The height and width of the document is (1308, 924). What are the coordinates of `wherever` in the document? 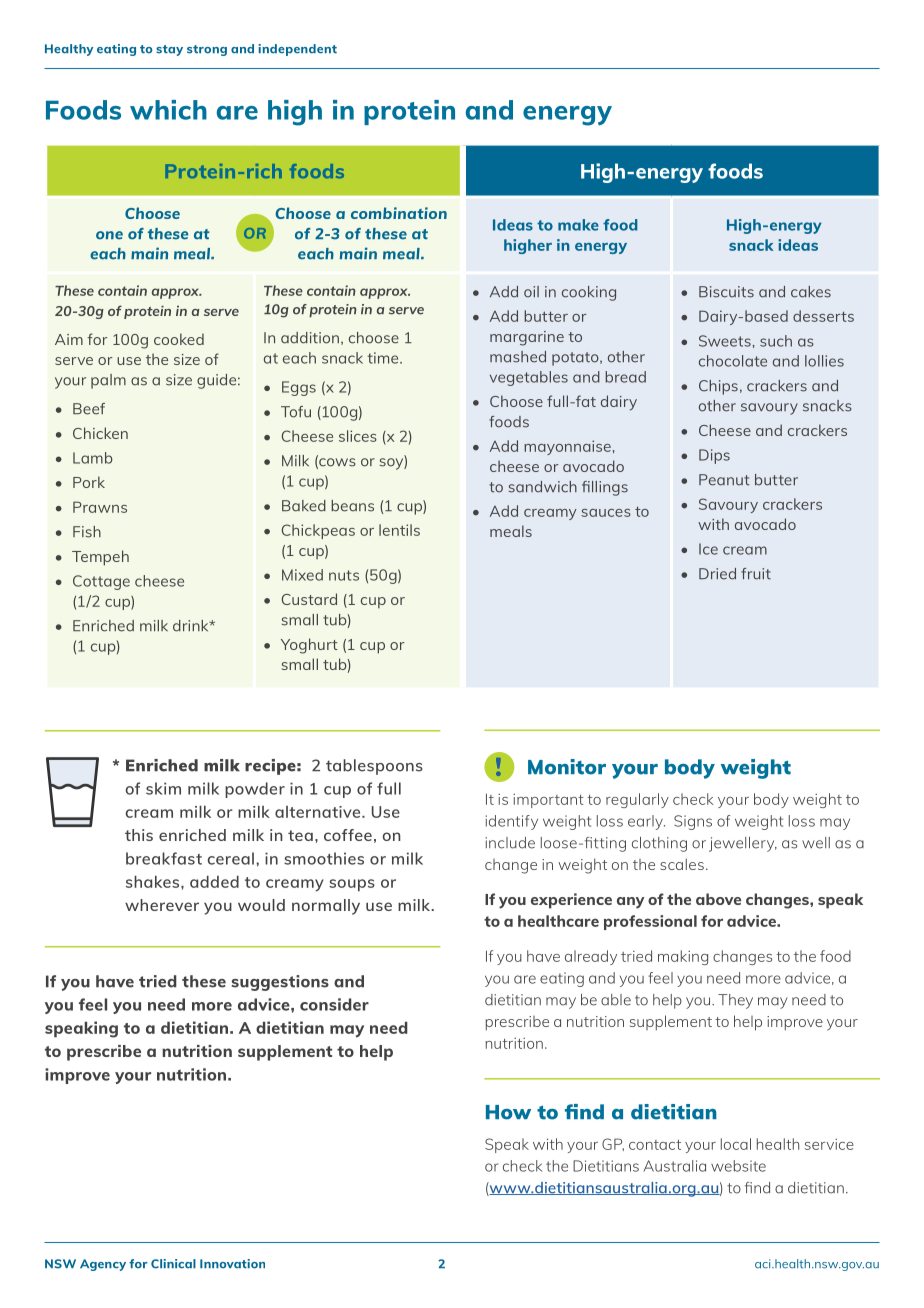 It's located at (162, 905).
